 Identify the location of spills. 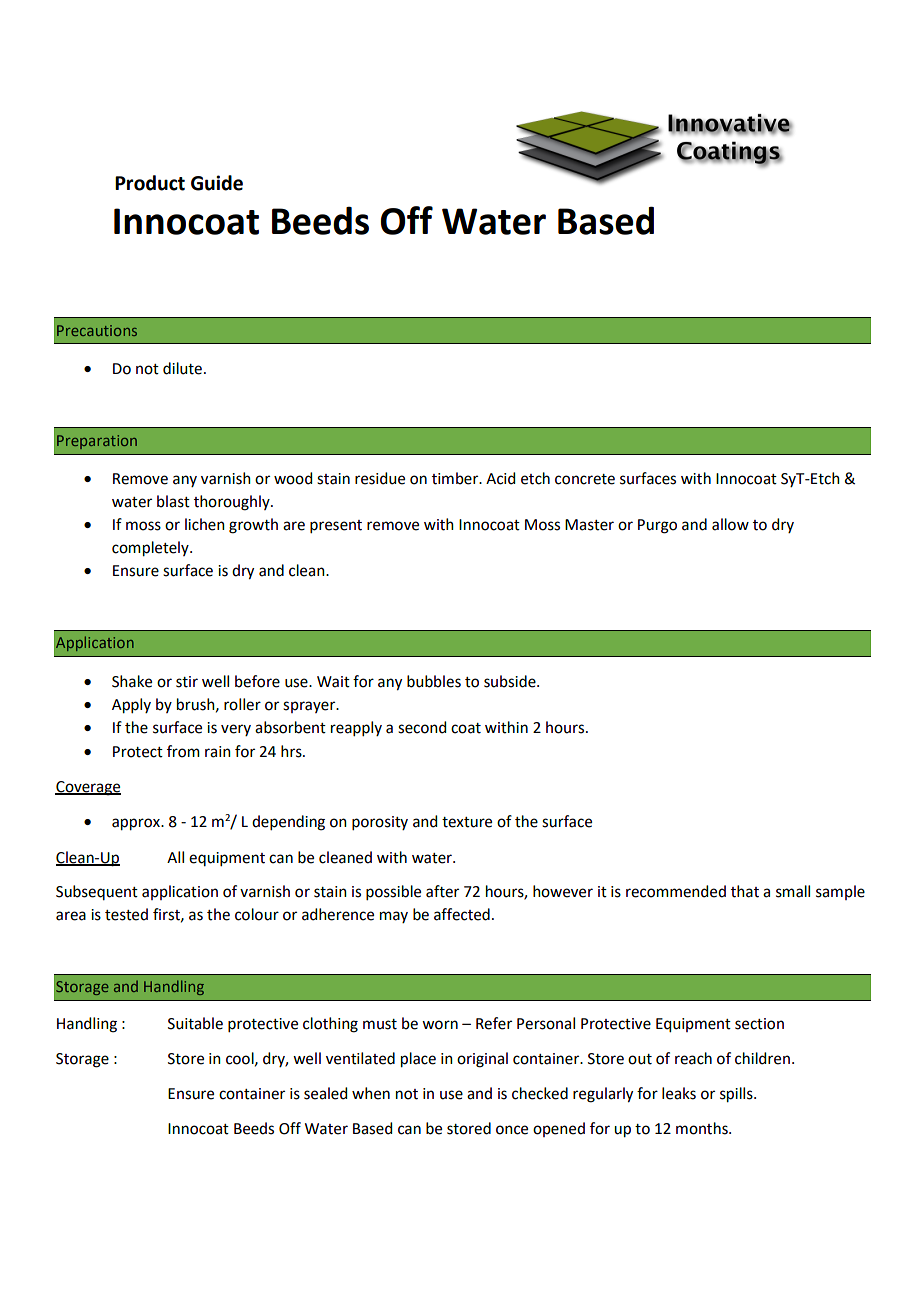
(737, 1095).
